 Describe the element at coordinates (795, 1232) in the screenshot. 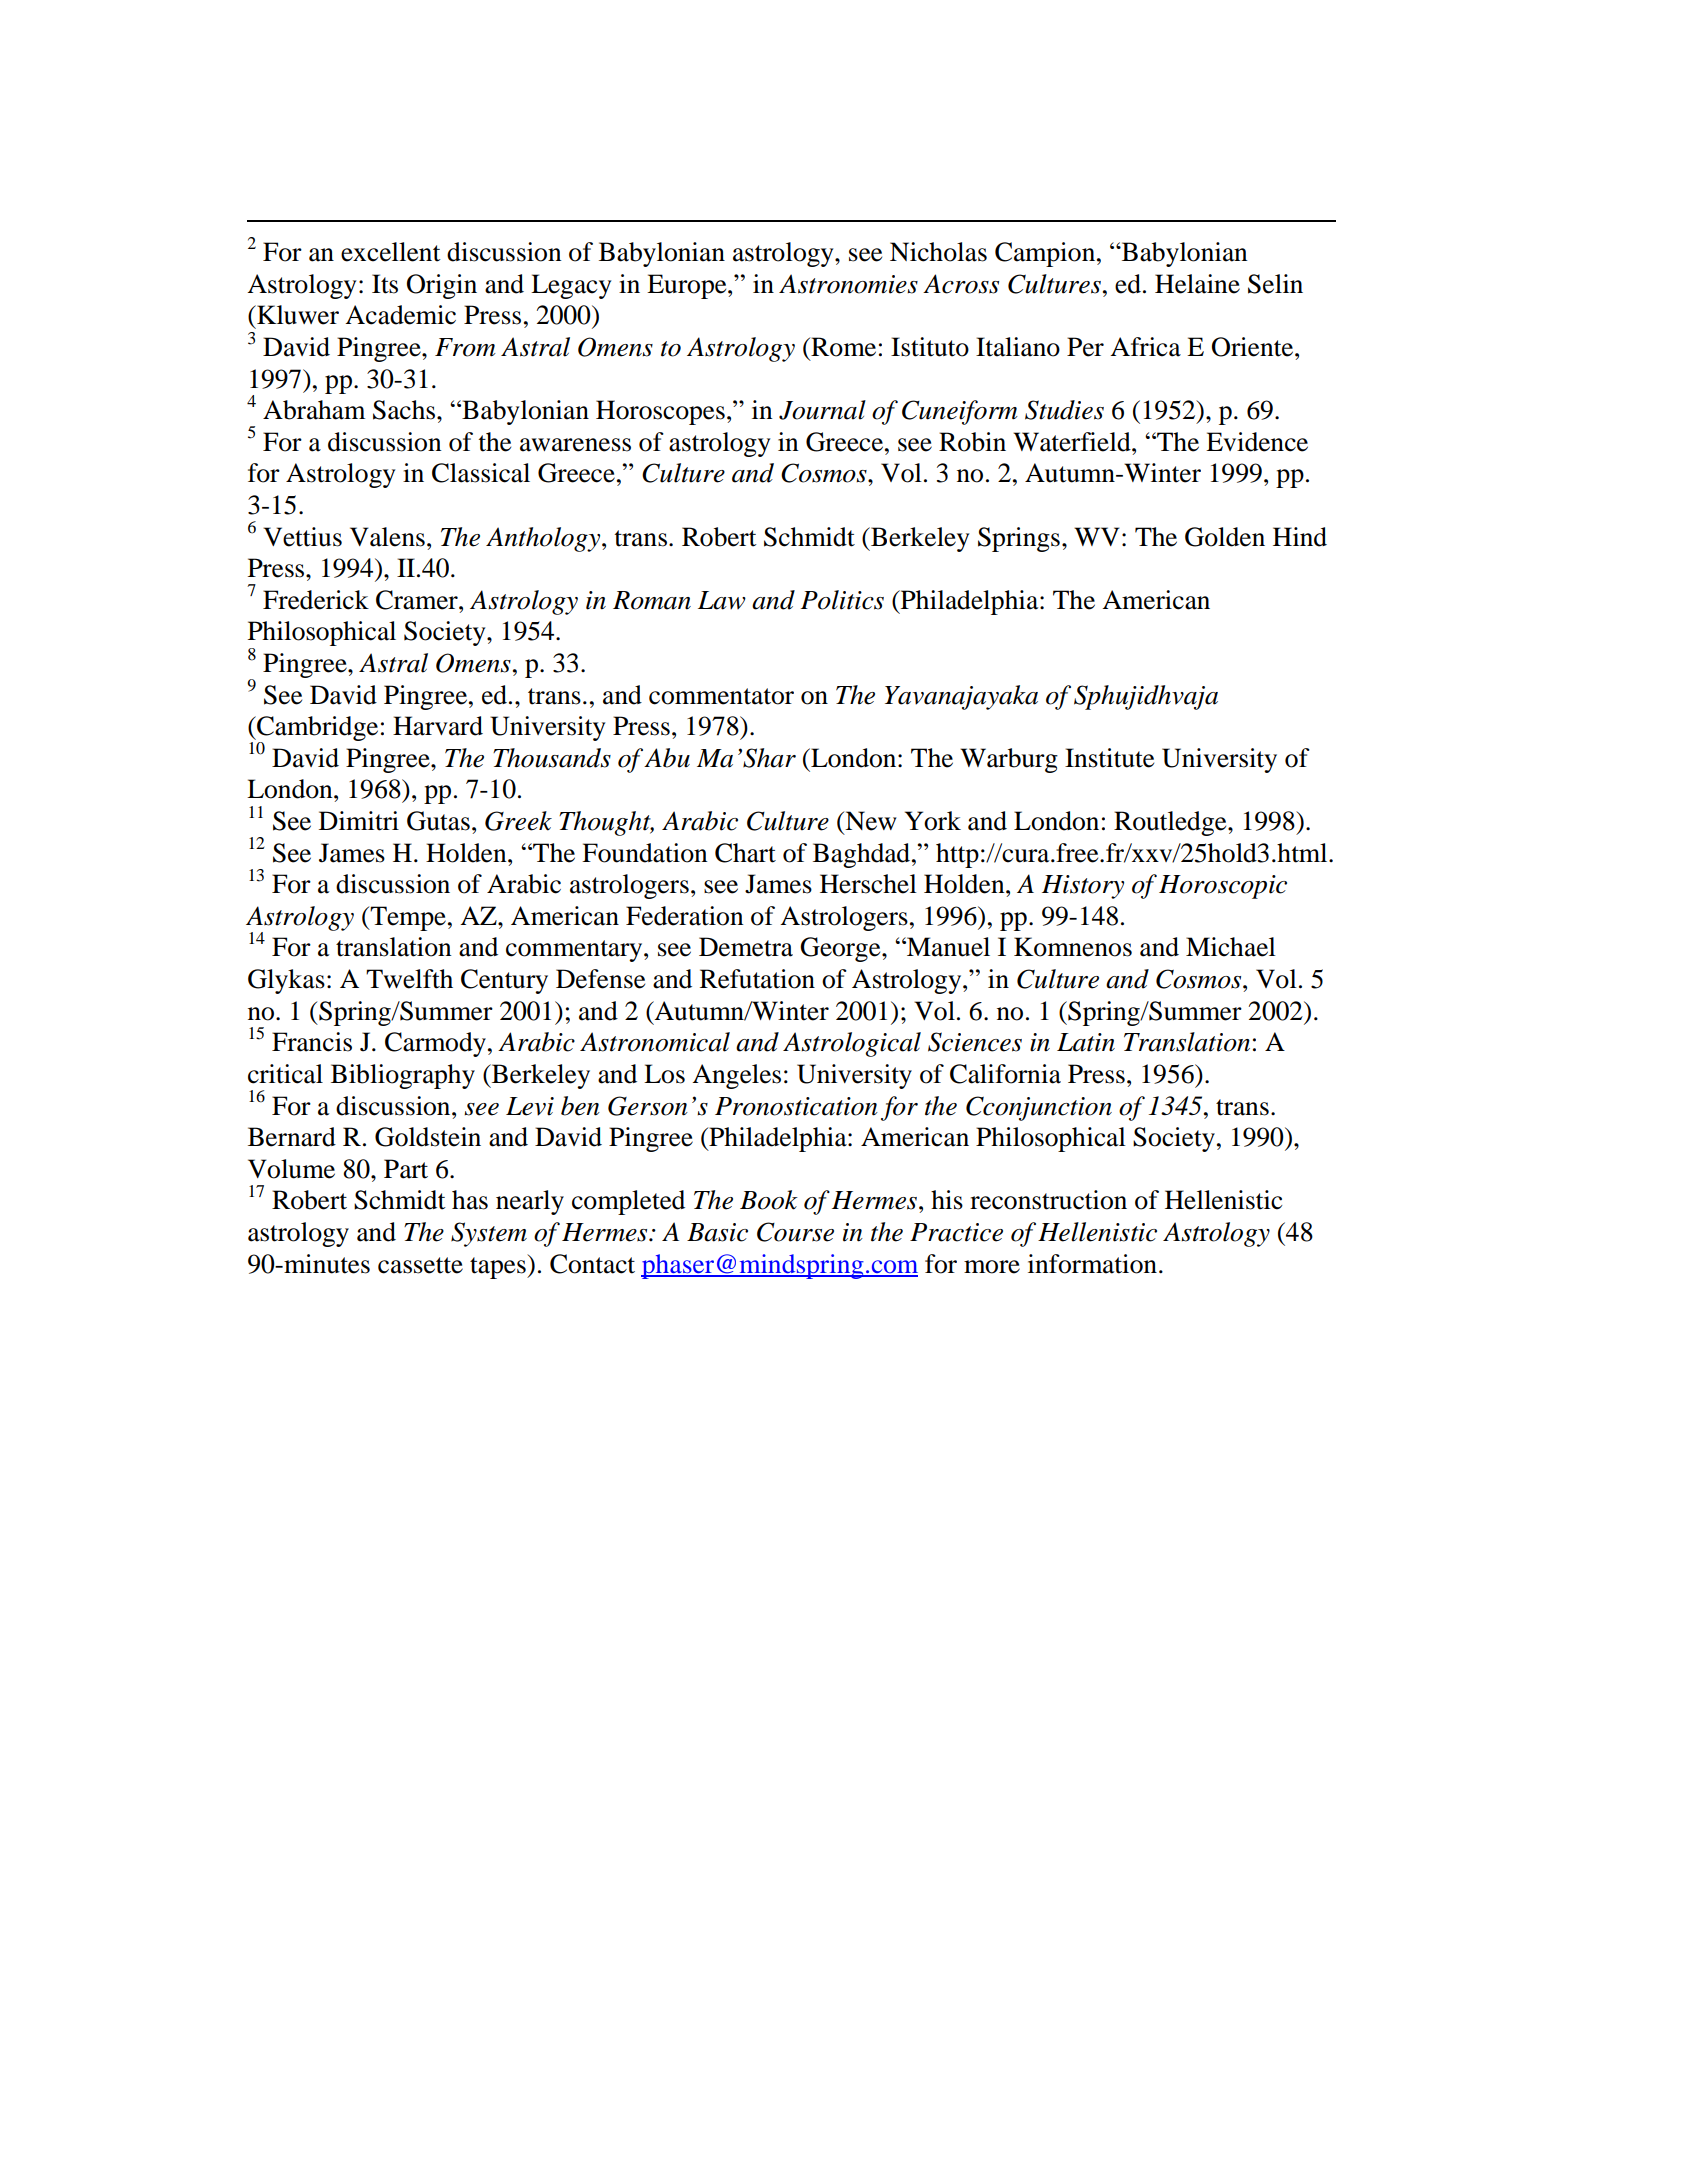

I see `Course` at that location.
